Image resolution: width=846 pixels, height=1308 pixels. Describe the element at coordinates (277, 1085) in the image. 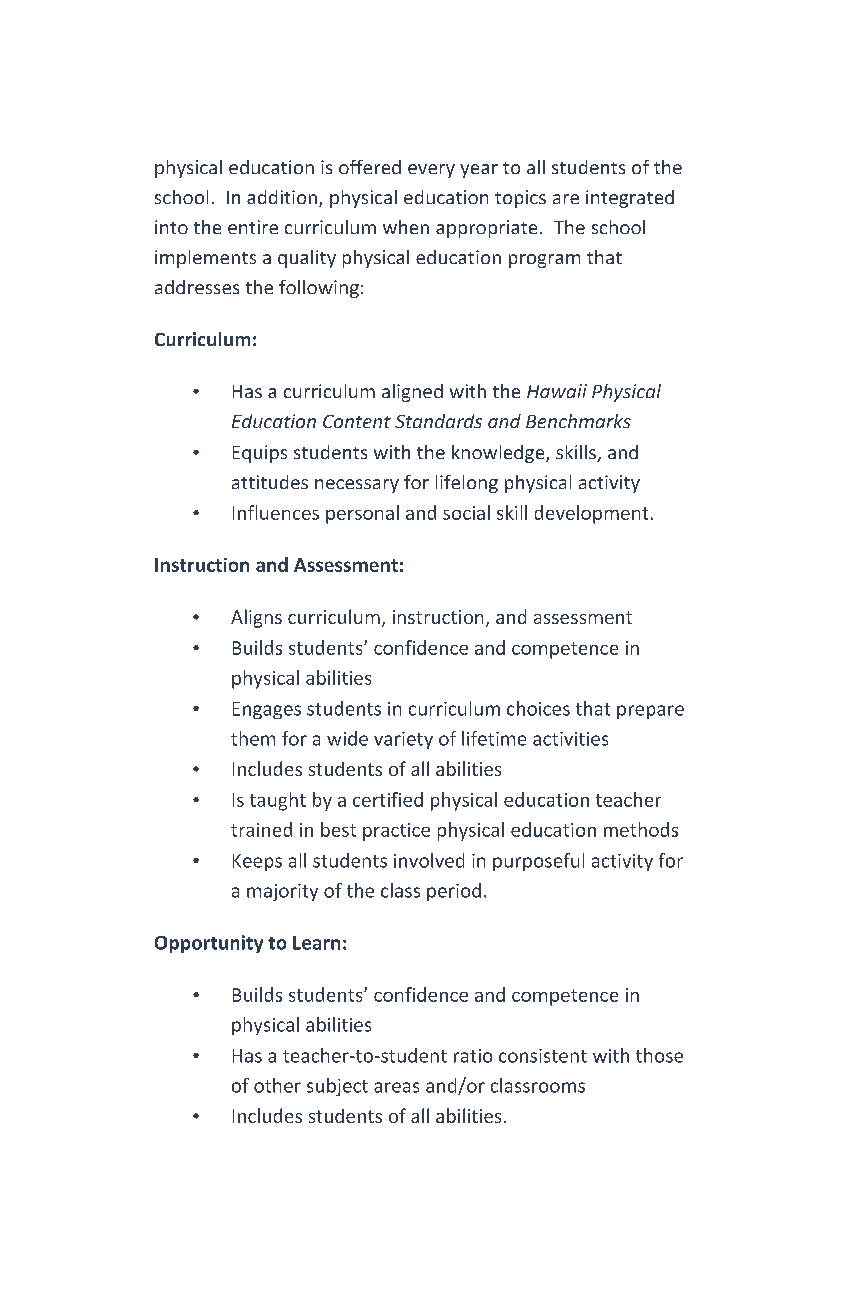

I see `other` at that location.
